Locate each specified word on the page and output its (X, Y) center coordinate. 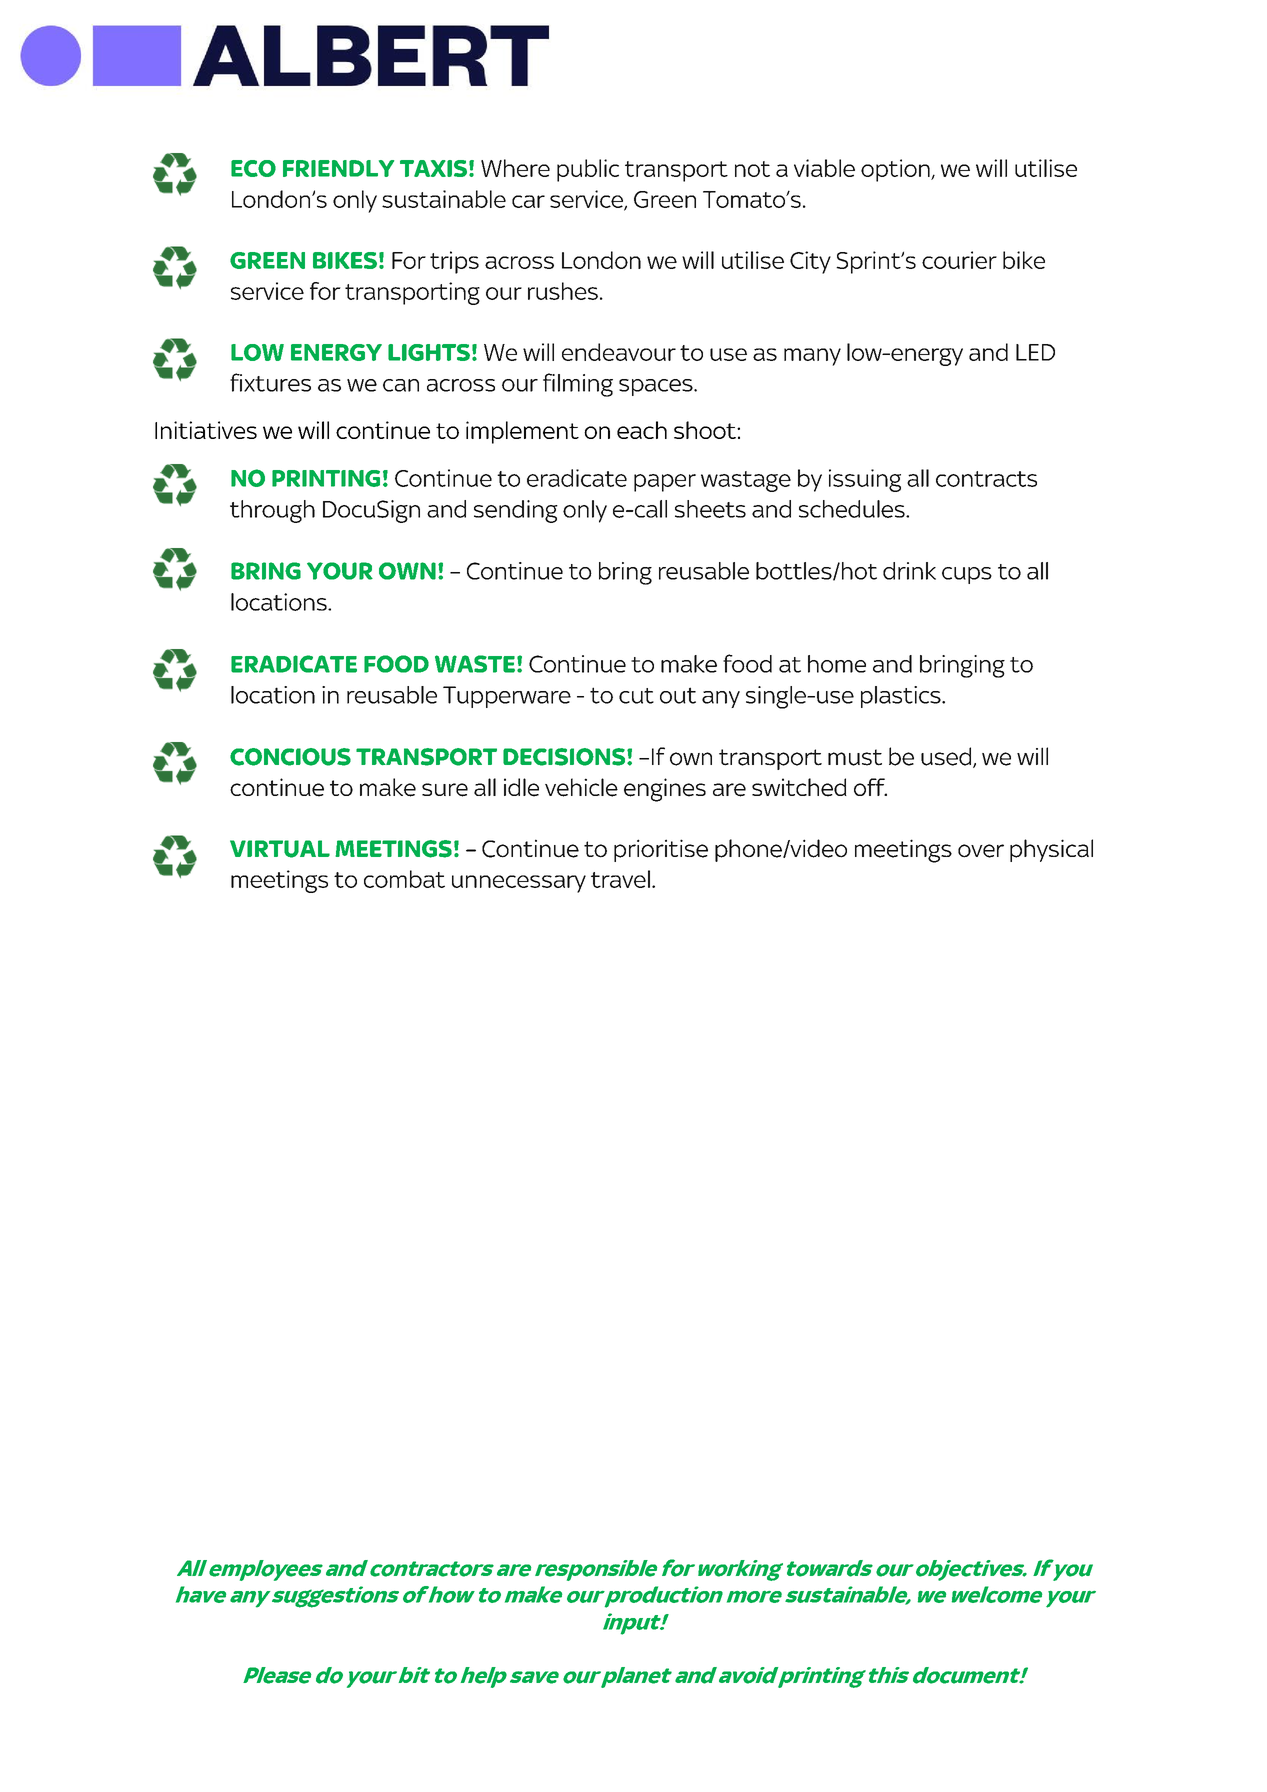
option (896, 170)
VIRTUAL (280, 849)
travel (620, 879)
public (588, 170)
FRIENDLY (338, 168)
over (981, 851)
